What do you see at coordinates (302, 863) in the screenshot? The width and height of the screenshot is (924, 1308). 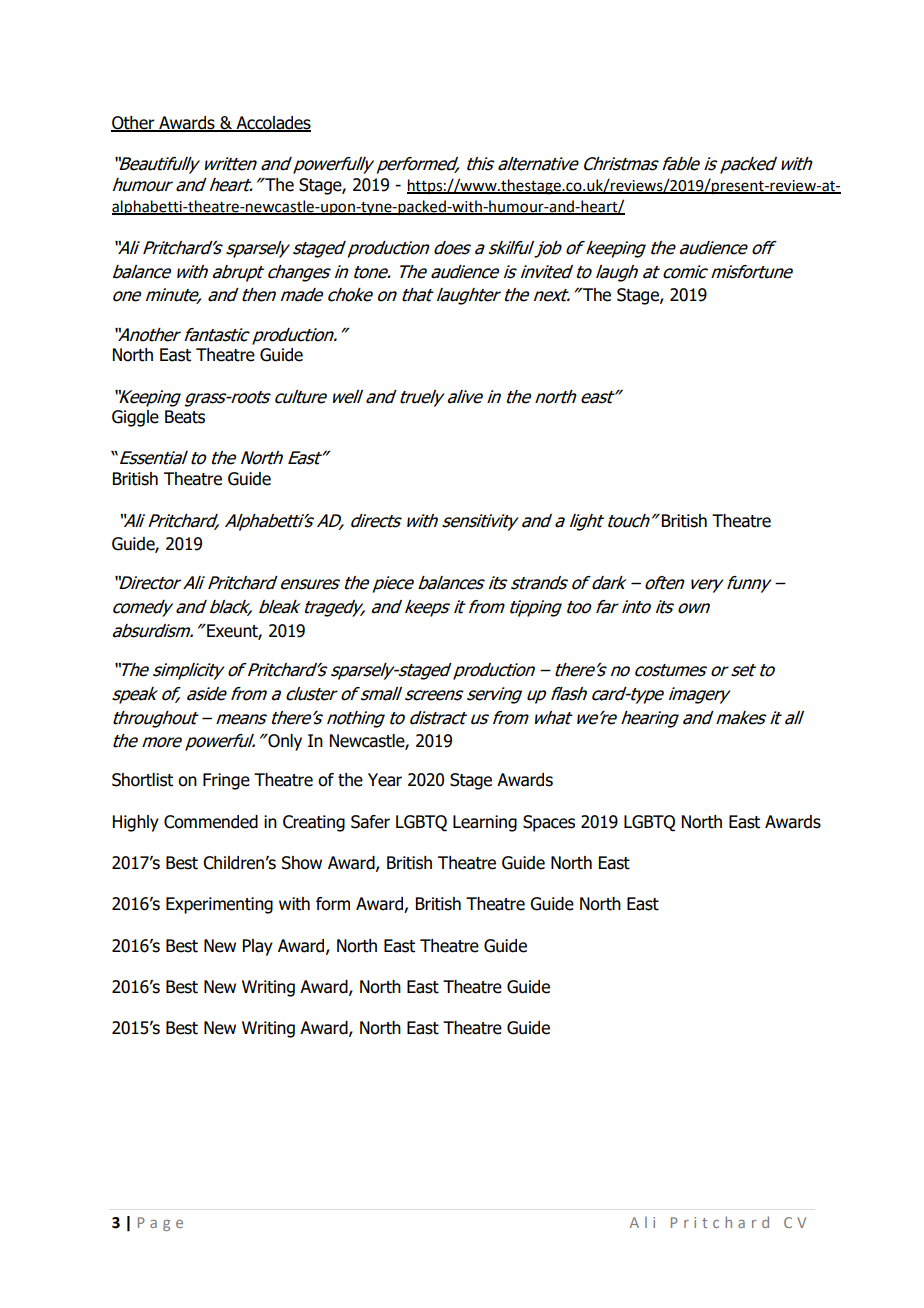 I see `Show` at bounding box center [302, 863].
